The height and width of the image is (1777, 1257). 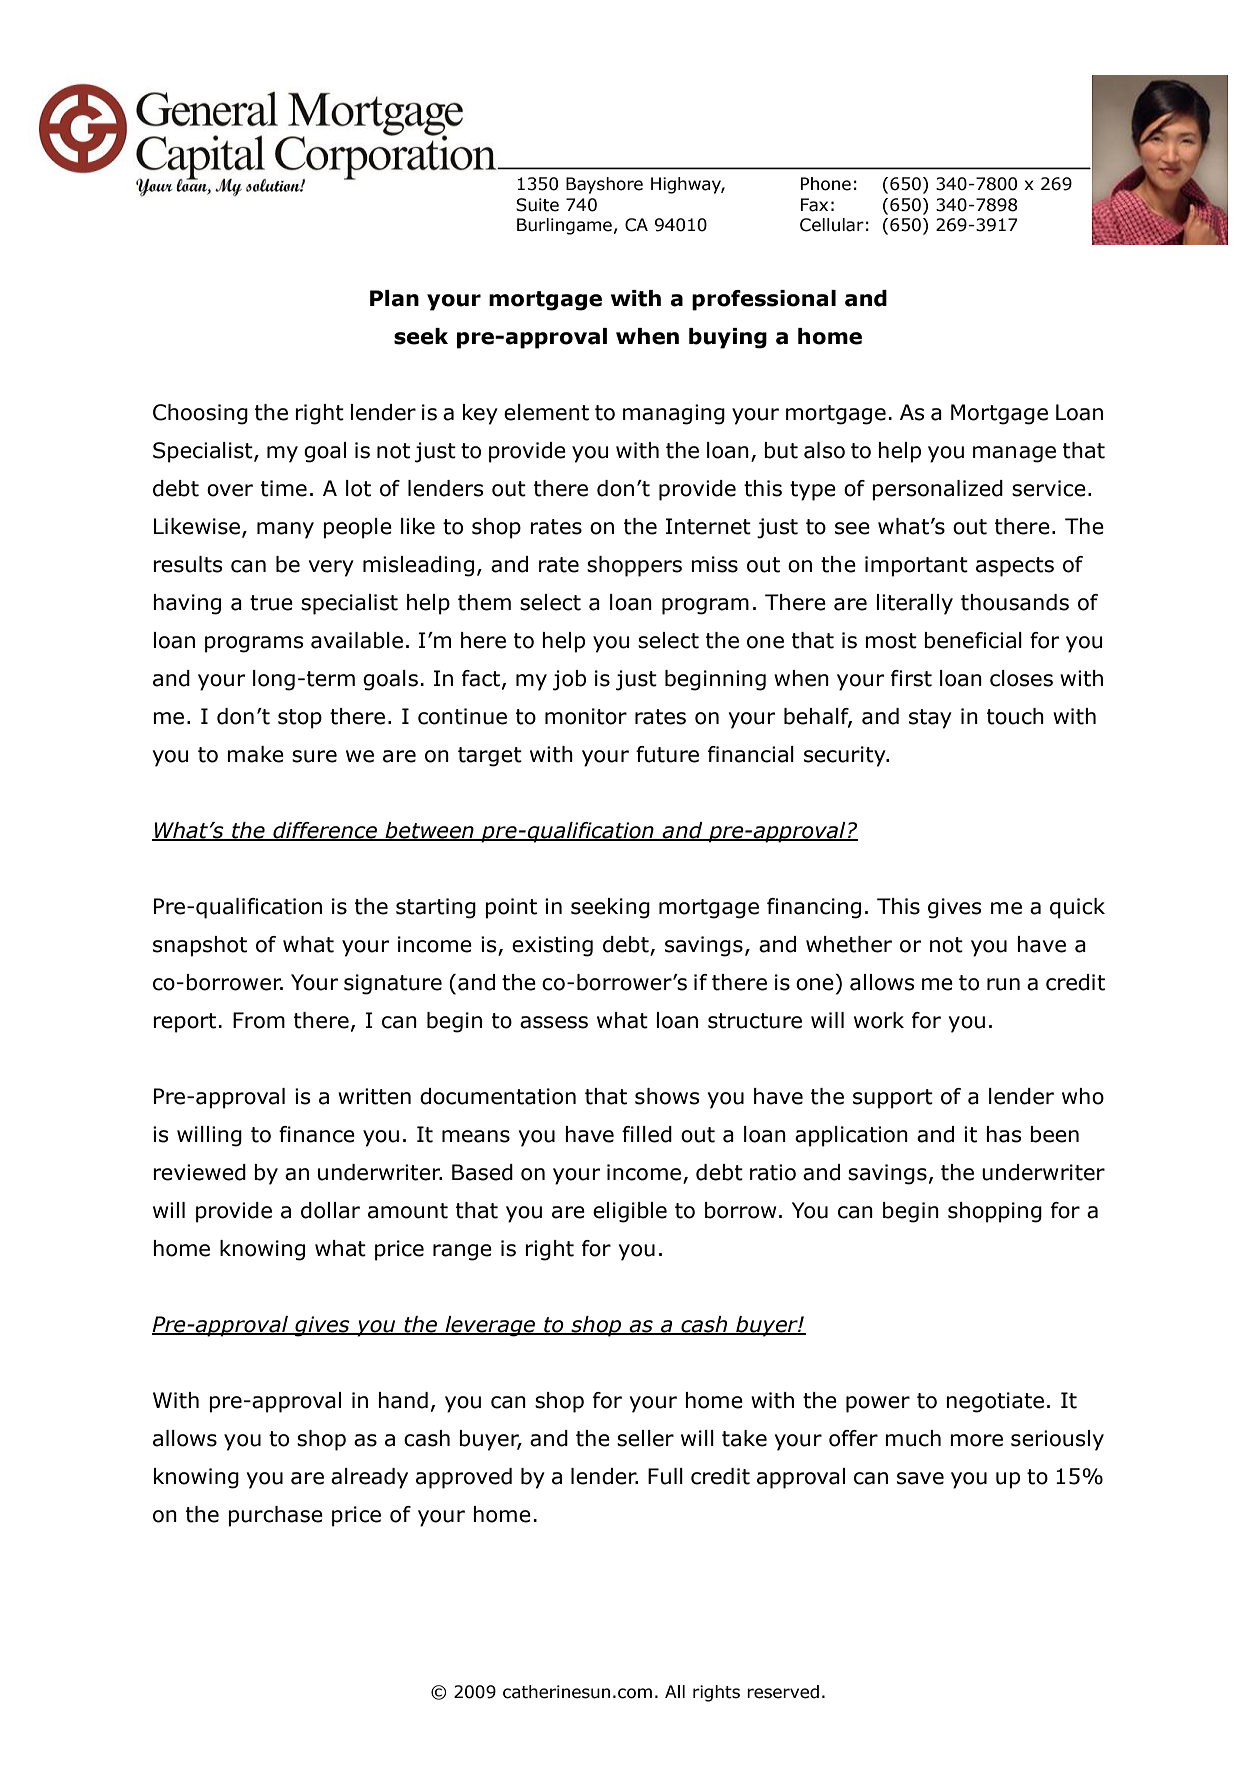 What do you see at coordinates (832, 225) in the image?
I see `Cellular` at bounding box center [832, 225].
